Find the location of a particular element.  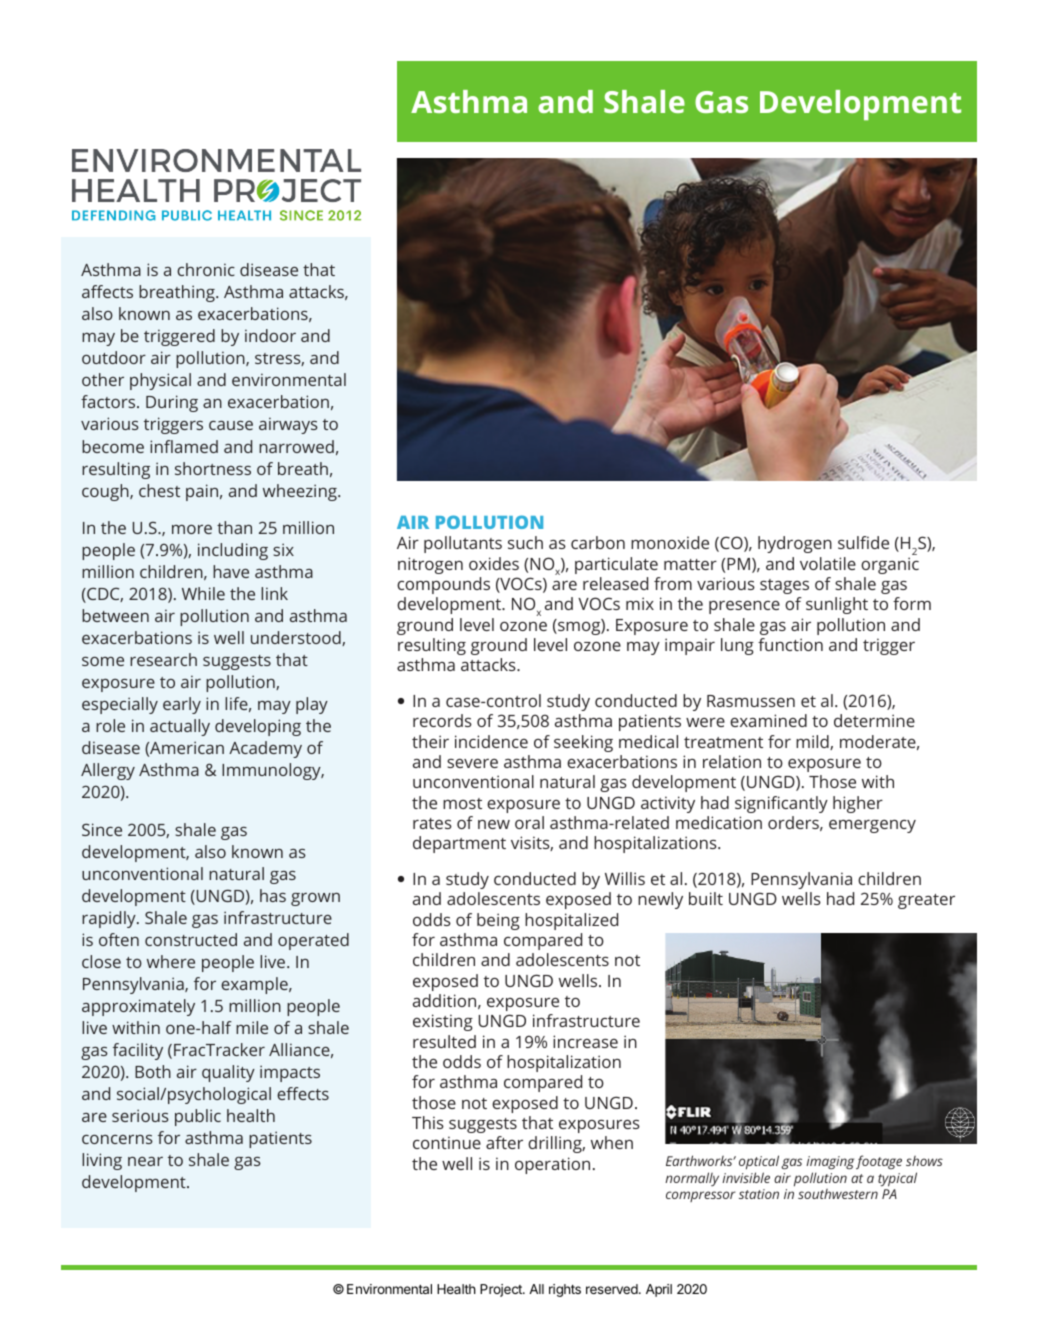

operation is located at coordinates (552, 1165).
